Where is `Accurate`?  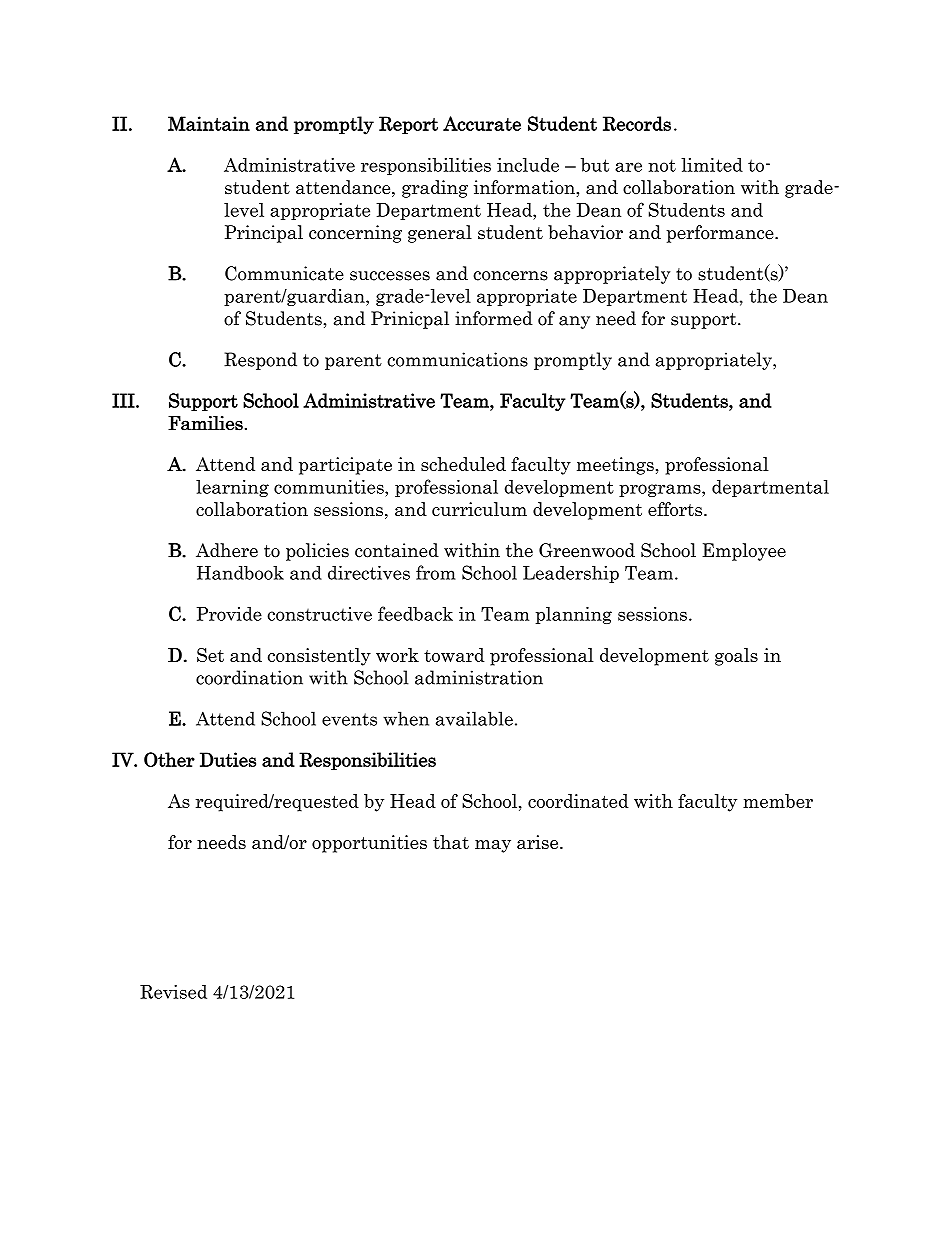 Accurate is located at coordinates (482, 123).
